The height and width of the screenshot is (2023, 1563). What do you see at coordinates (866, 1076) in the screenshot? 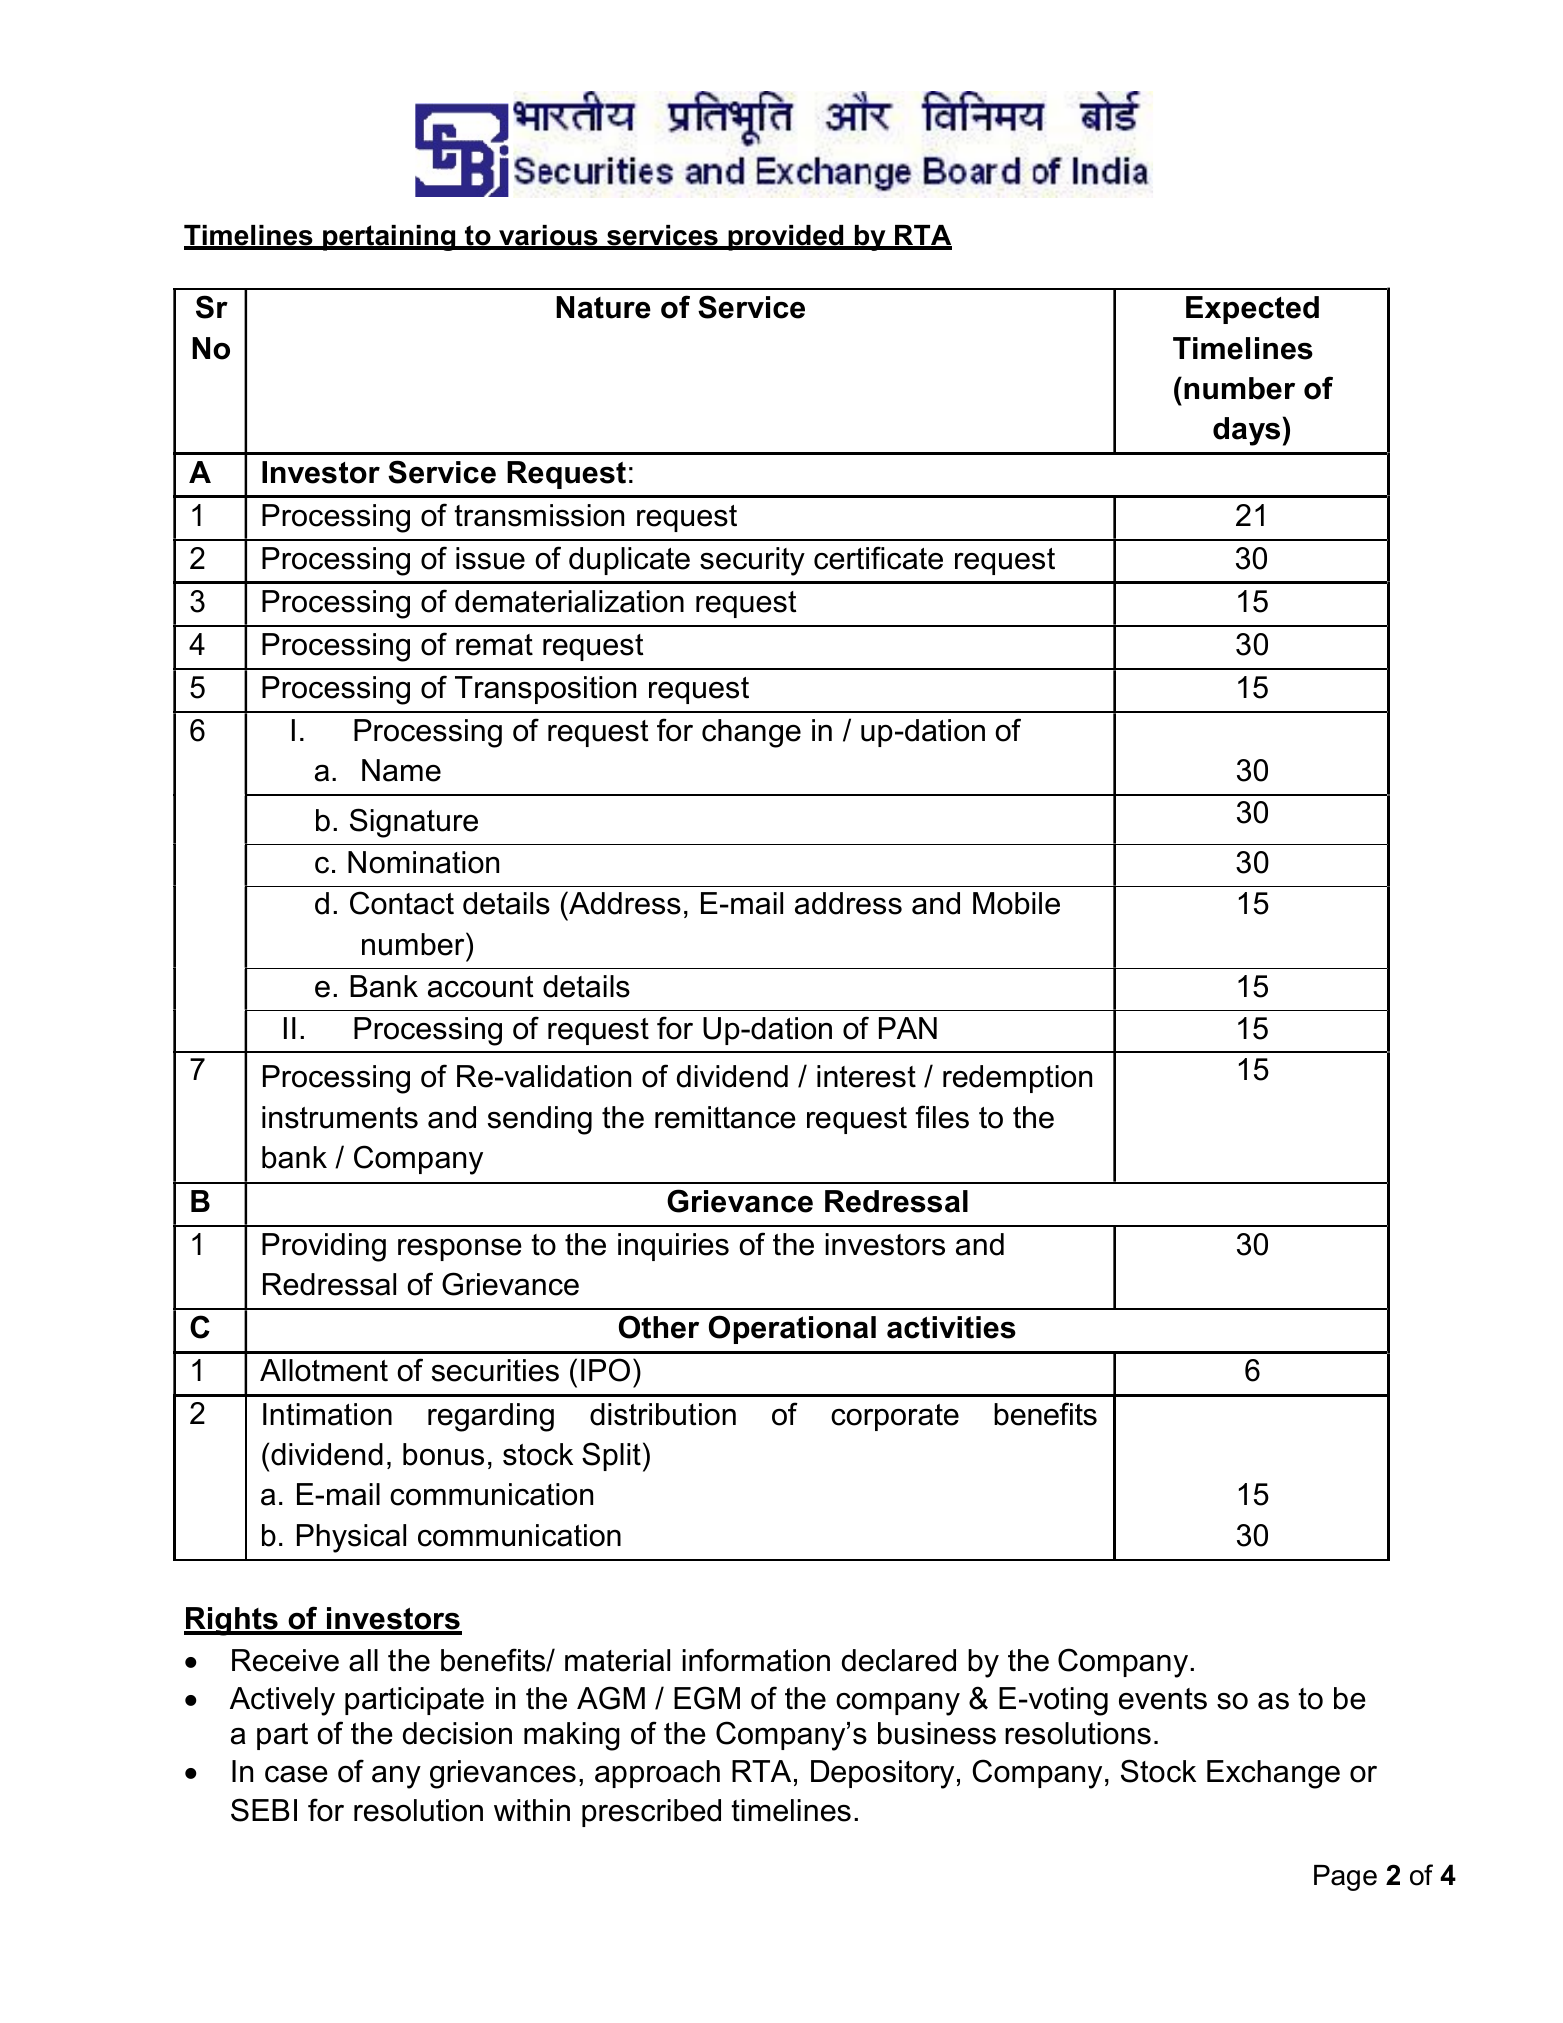
I see `interest` at bounding box center [866, 1076].
